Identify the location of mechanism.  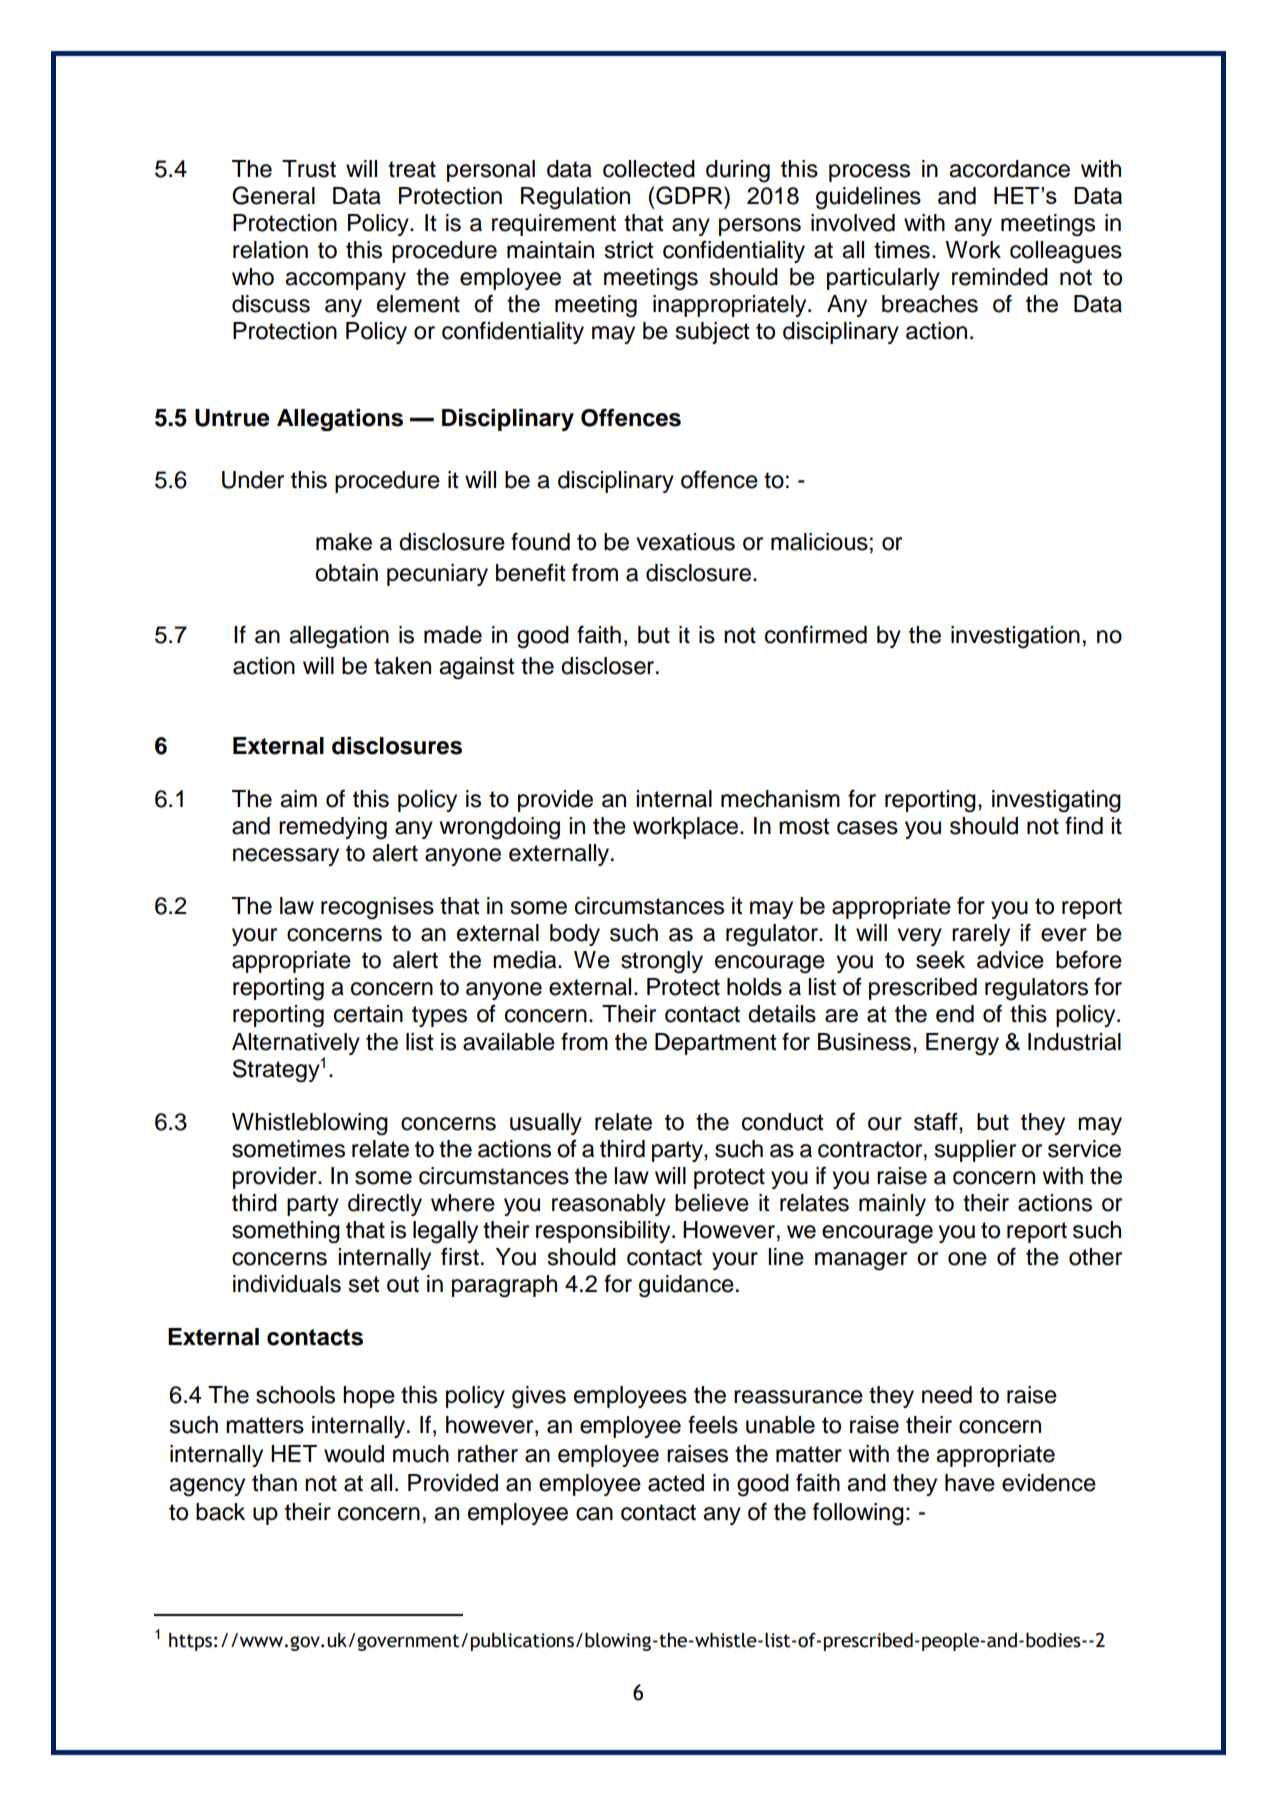
(780, 799).
